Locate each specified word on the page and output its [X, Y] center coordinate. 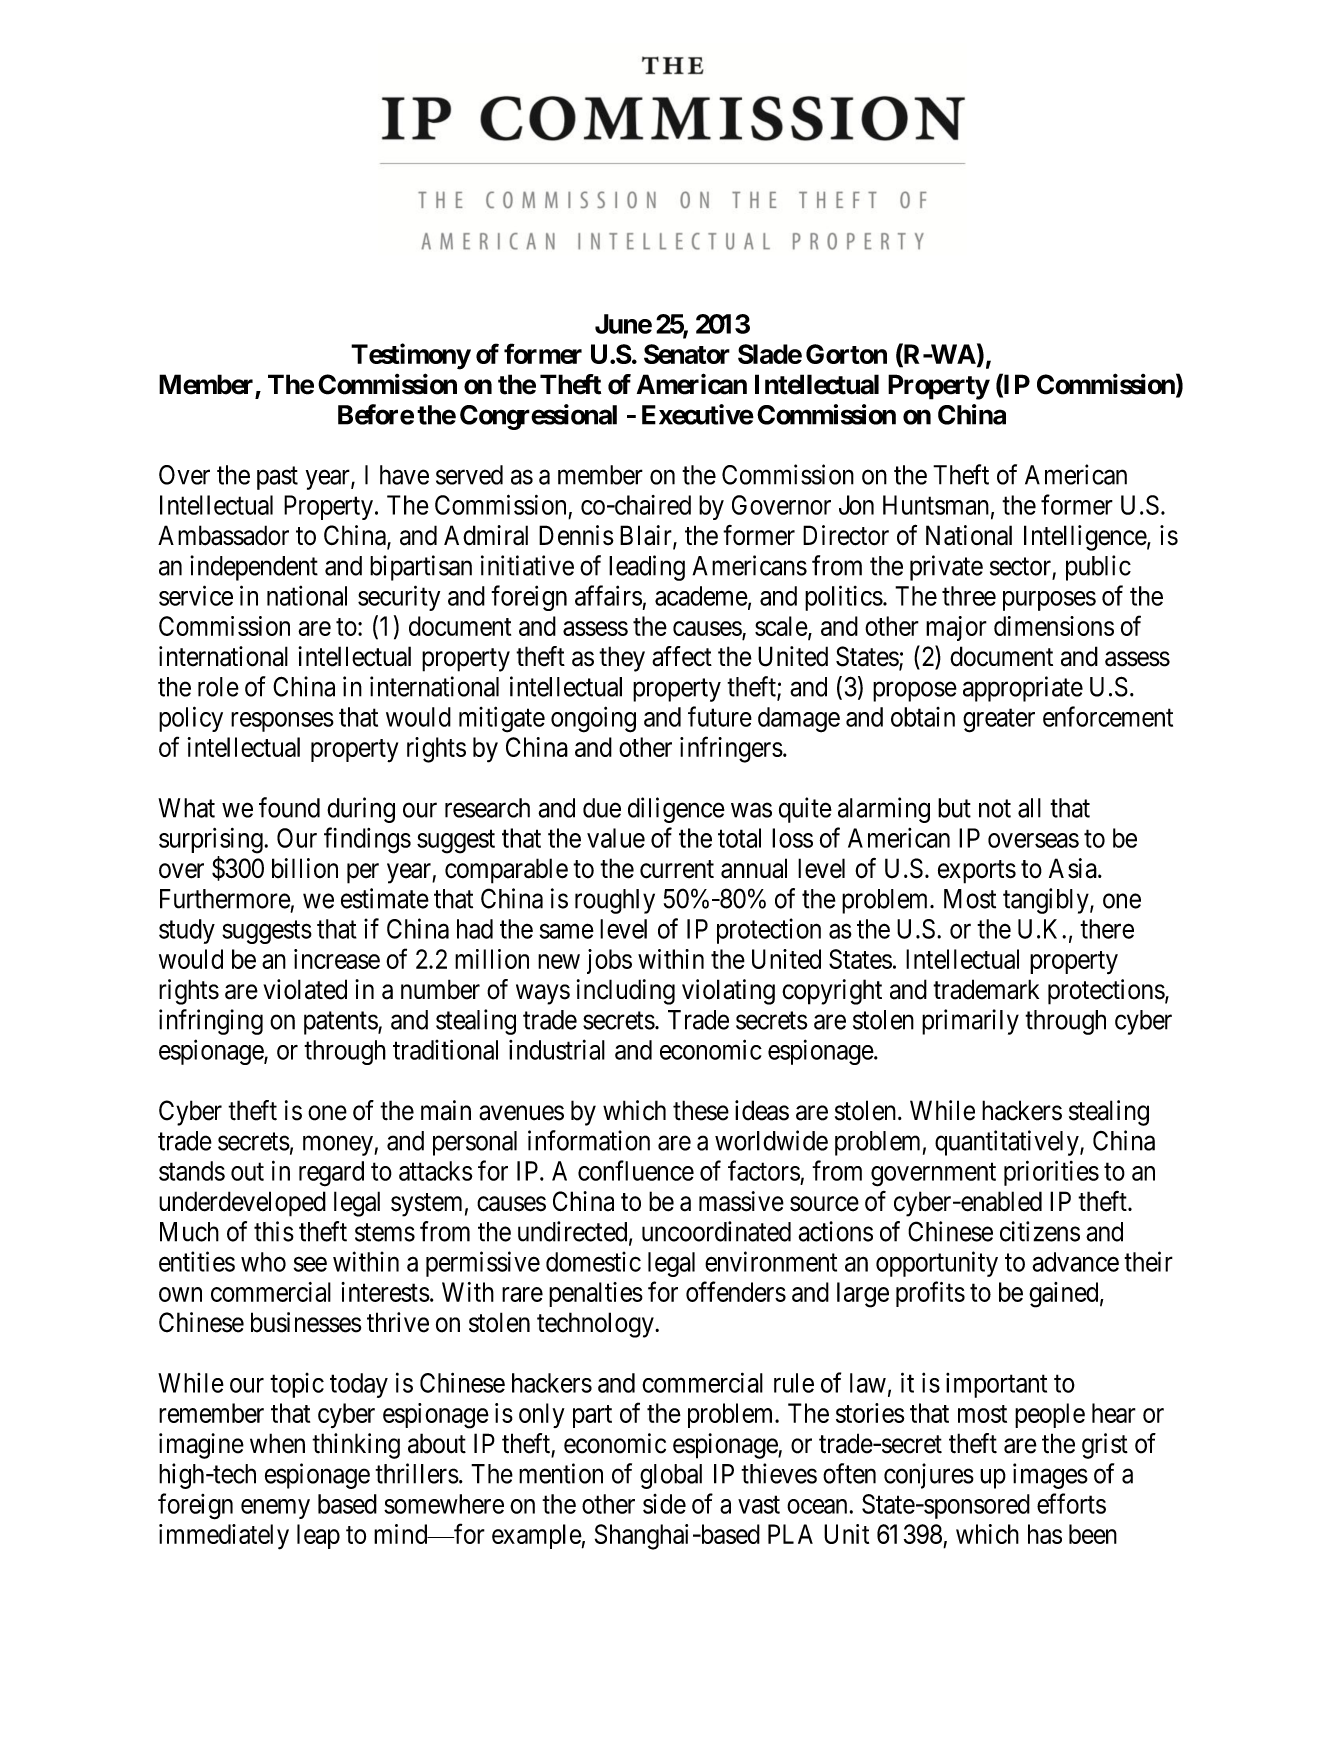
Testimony [411, 356]
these [701, 1110]
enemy [275, 1509]
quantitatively [1008, 1143]
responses [282, 722]
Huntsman [936, 505]
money [339, 1146]
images [1050, 1476]
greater [999, 721]
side [664, 1504]
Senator [687, 354]
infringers [731, 749]
